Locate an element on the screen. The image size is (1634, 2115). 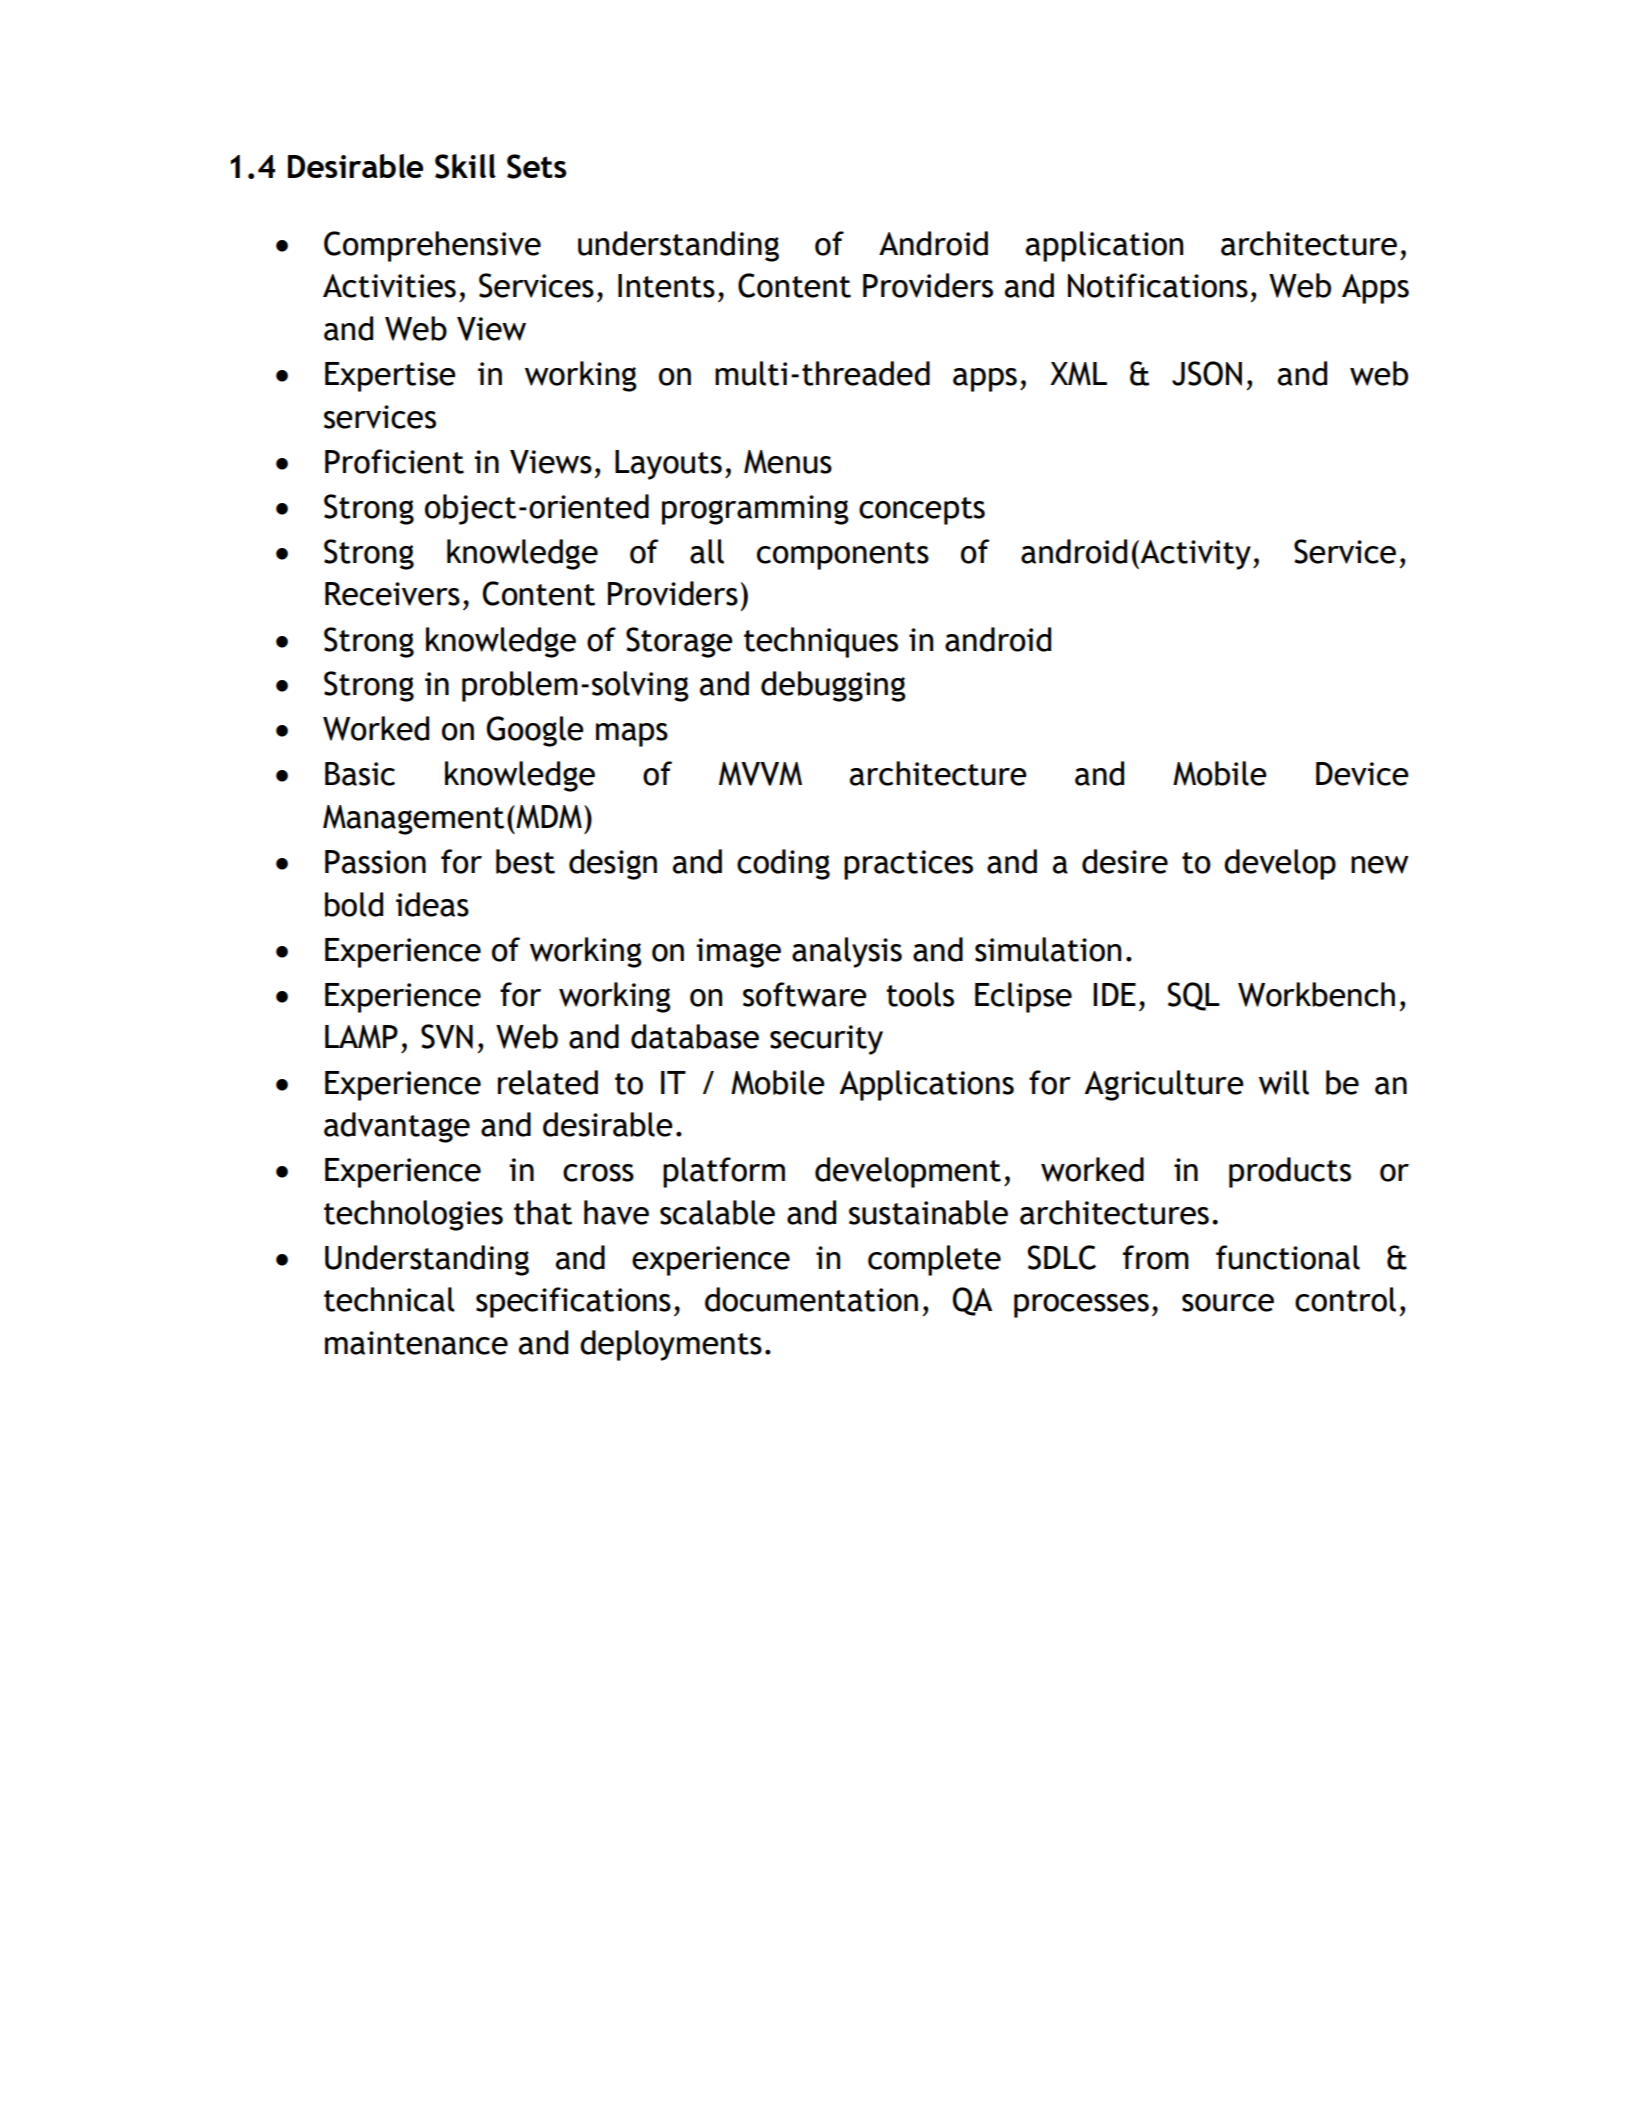
JSON is located at coordinates (1207, 373).
